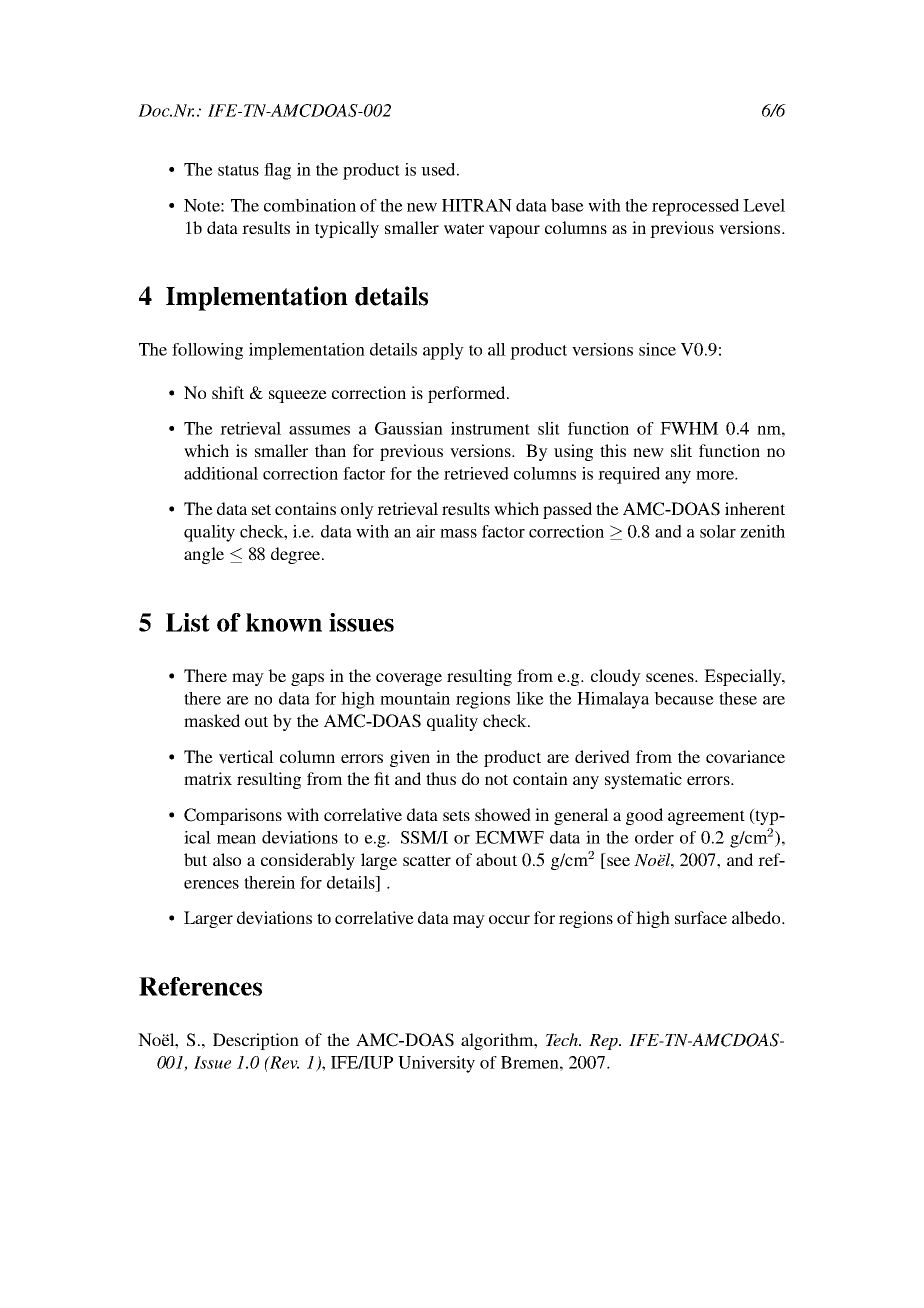 This image has width=924, height=1308. What do you see at coordinates (530, 698) in the image?
I see `like` at bounding box center [530, 698].
